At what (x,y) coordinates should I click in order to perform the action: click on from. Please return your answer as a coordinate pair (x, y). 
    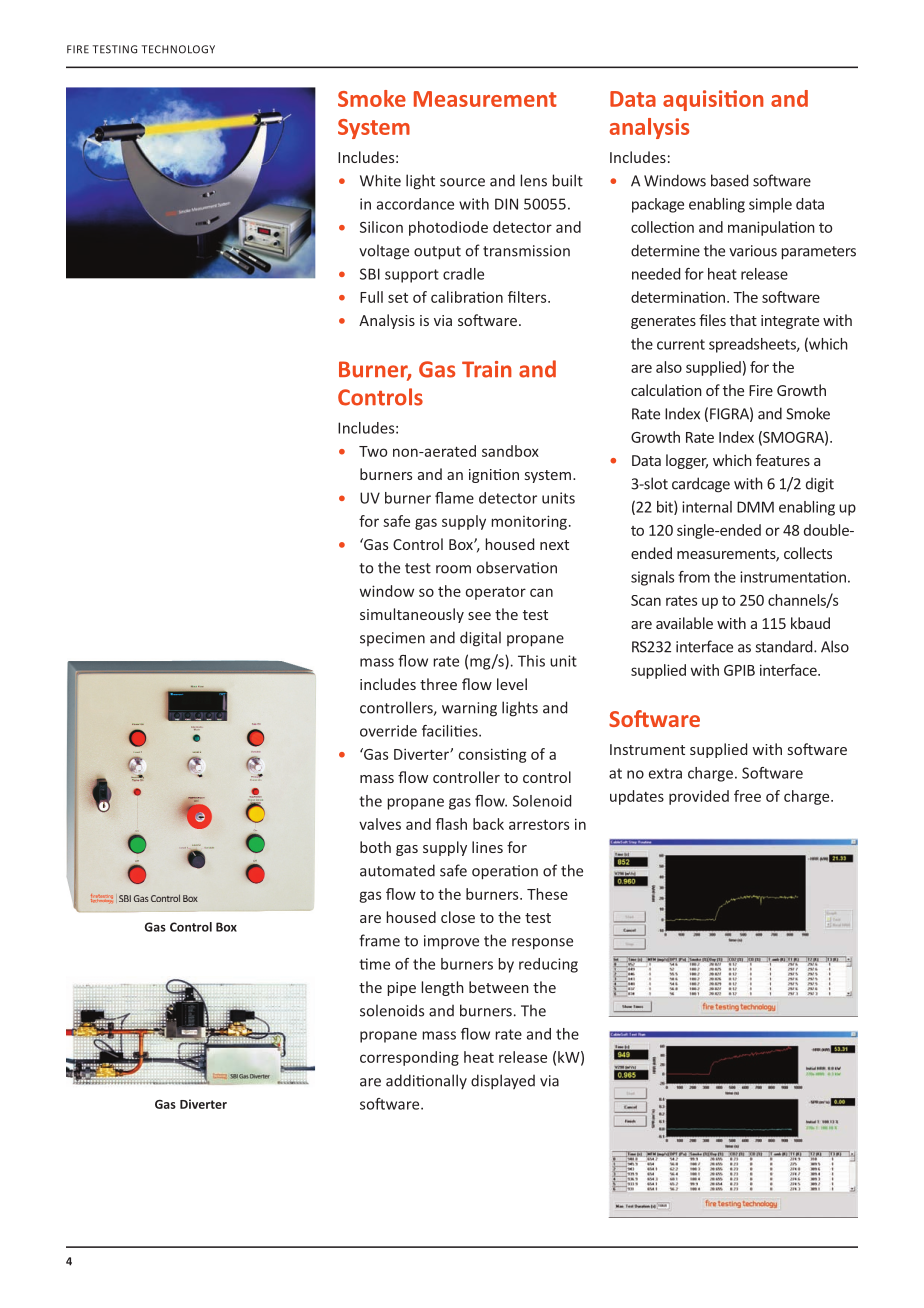
    Looking at the image, I should click on (694, 577).
